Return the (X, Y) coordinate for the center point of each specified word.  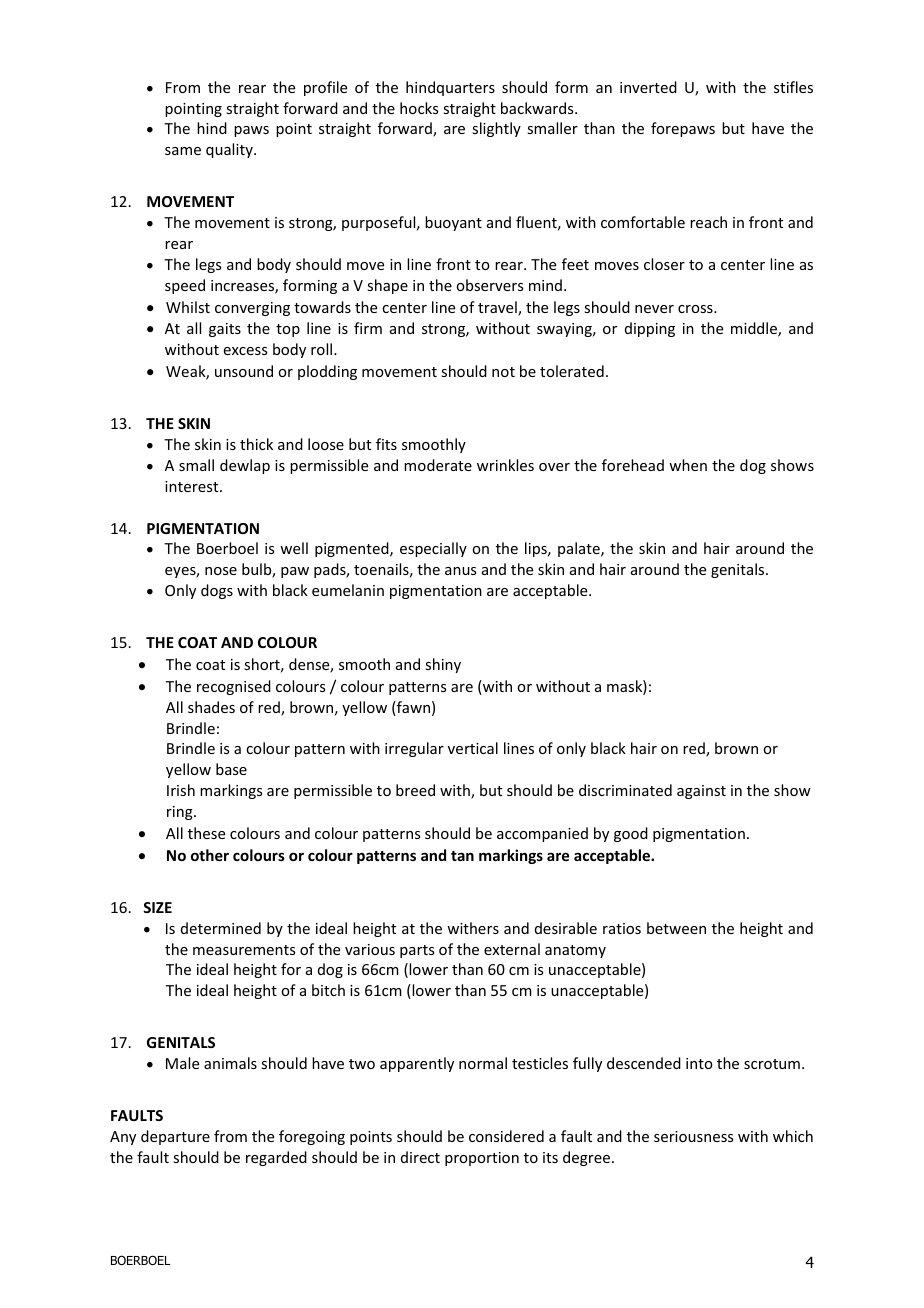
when (688, 465)
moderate (438, 465)
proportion (482, 1159)
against (701, 792)
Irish (181, 790)
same (183, 151)
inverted (648, 87)
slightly (496, 129)
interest (193, 486)
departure (175, 1137)
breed (415, 790)
